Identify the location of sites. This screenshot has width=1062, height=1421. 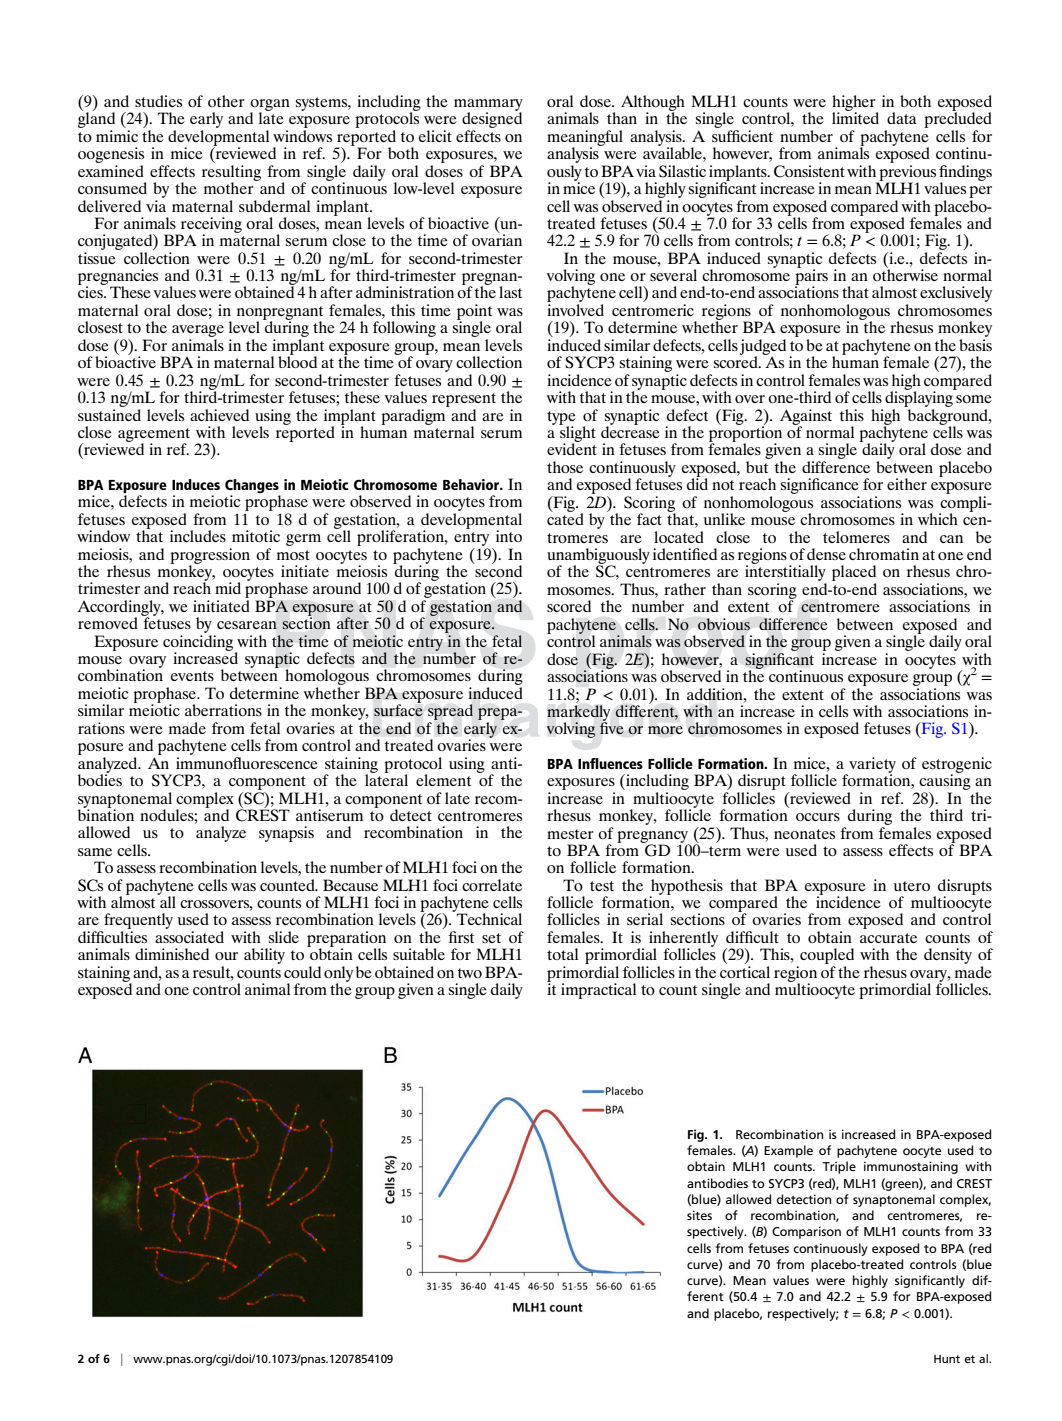
(699, 1215).
